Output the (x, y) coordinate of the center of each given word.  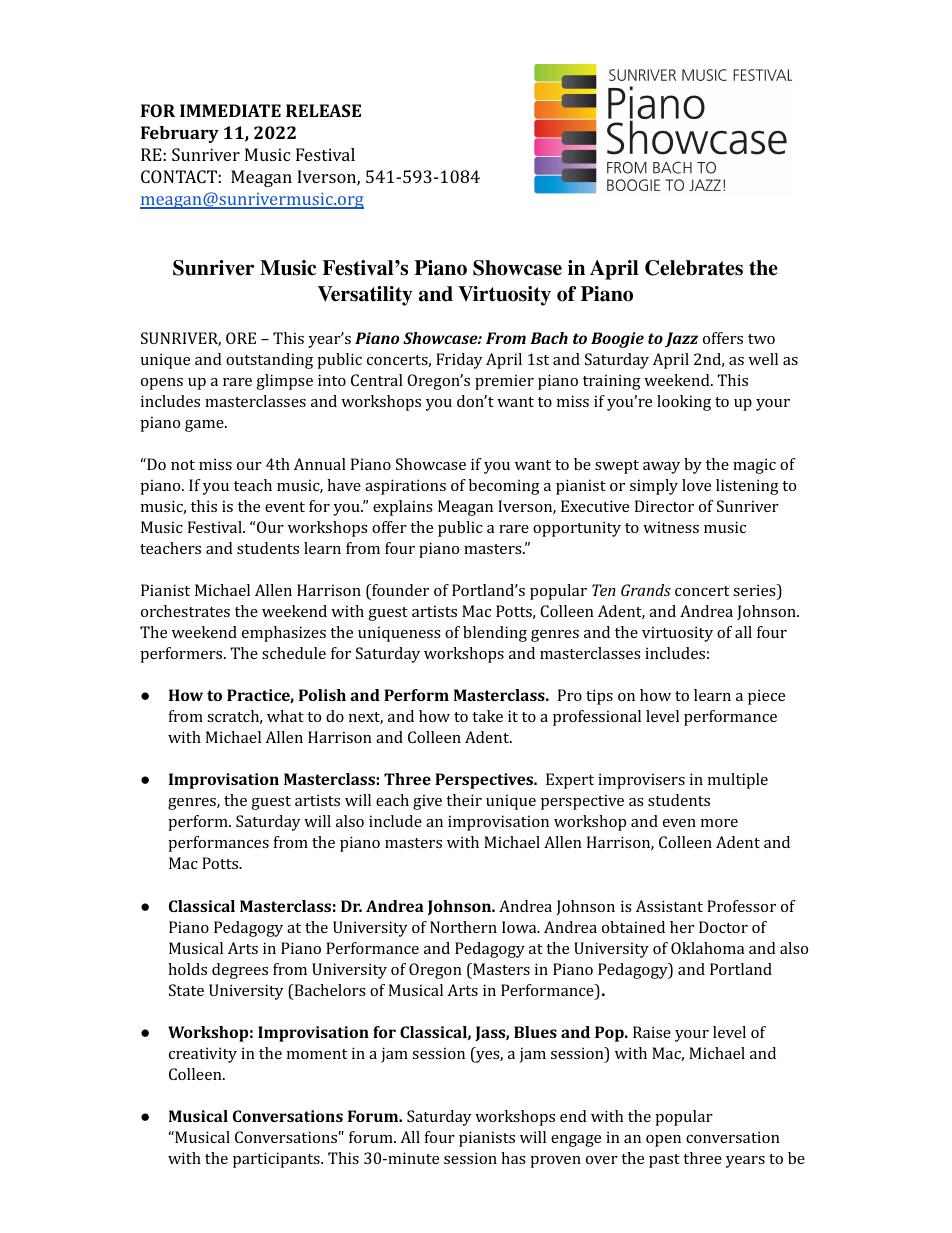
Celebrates (694, 268)
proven (555, 1162)
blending (495, 634)
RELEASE (323, 110)
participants (277, 1160)
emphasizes (284, 634)
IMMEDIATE (230, 110)
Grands (646, 590)
